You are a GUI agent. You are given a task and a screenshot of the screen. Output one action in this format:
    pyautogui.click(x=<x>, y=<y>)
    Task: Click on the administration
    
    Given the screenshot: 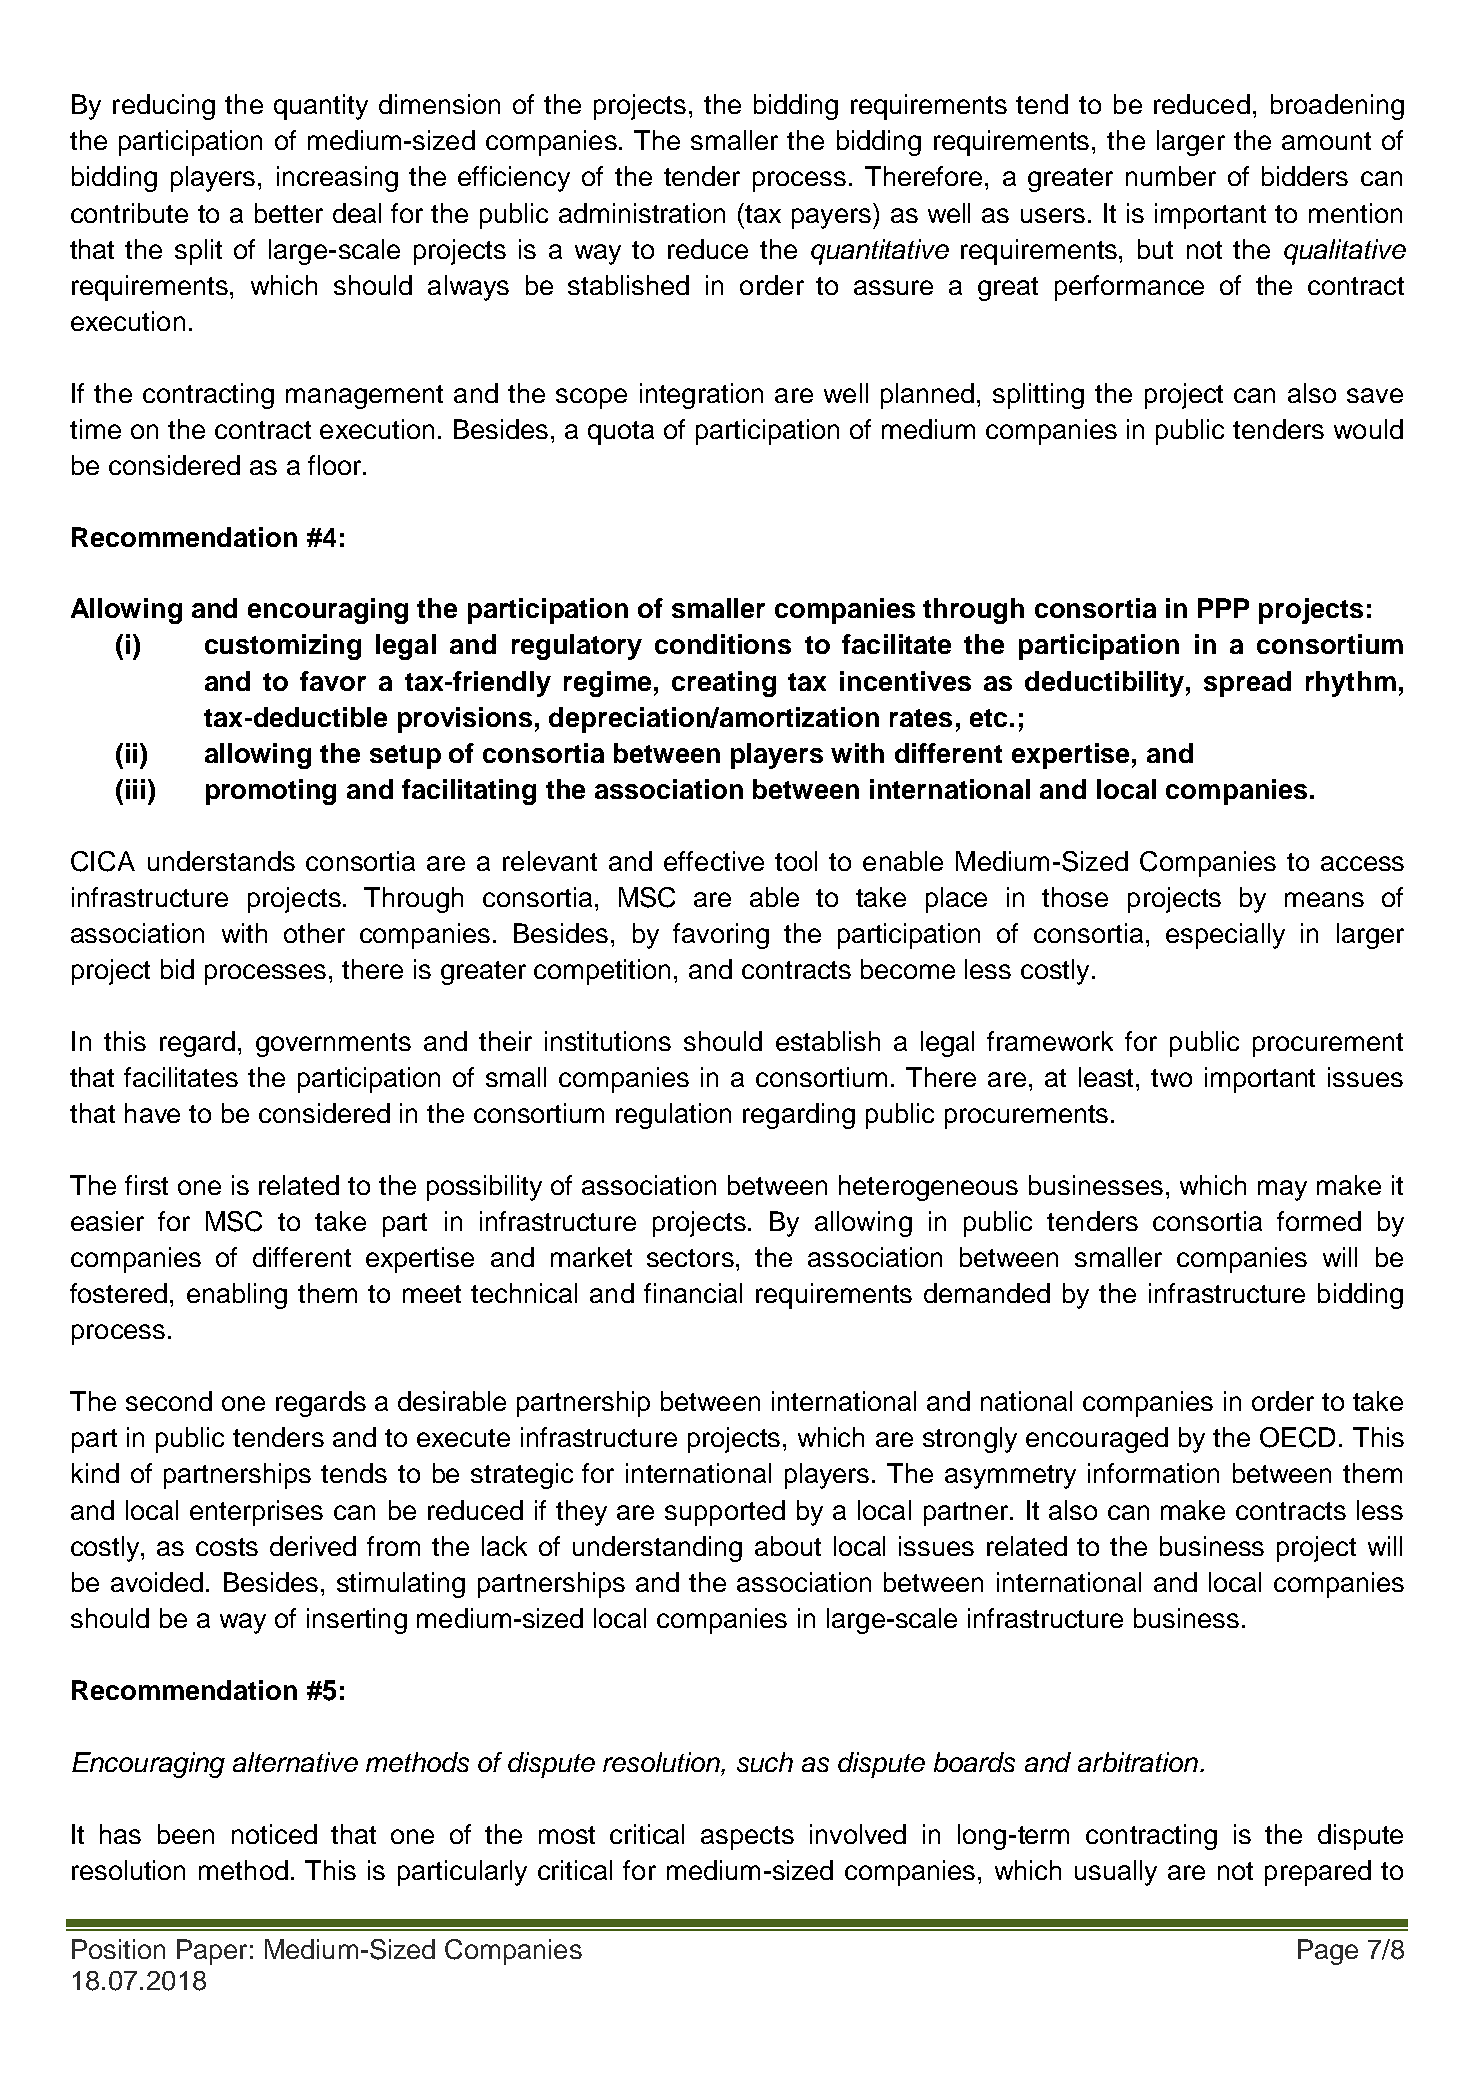 What is the action you would take?
    pyautogui.click(x=642, y=213)
